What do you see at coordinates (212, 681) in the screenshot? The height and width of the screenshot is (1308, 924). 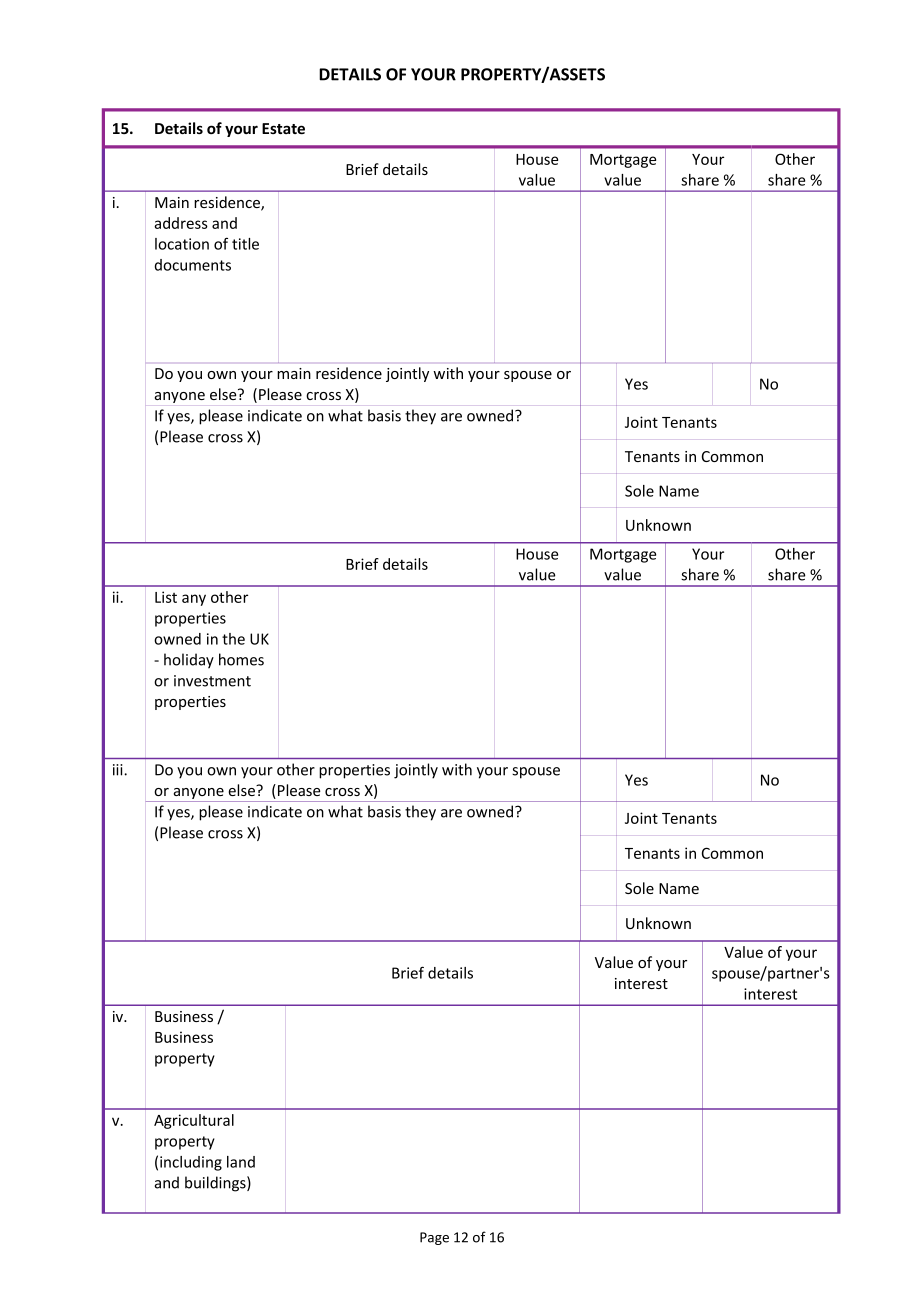 I see `investment` at bounding box center [212, 681].
